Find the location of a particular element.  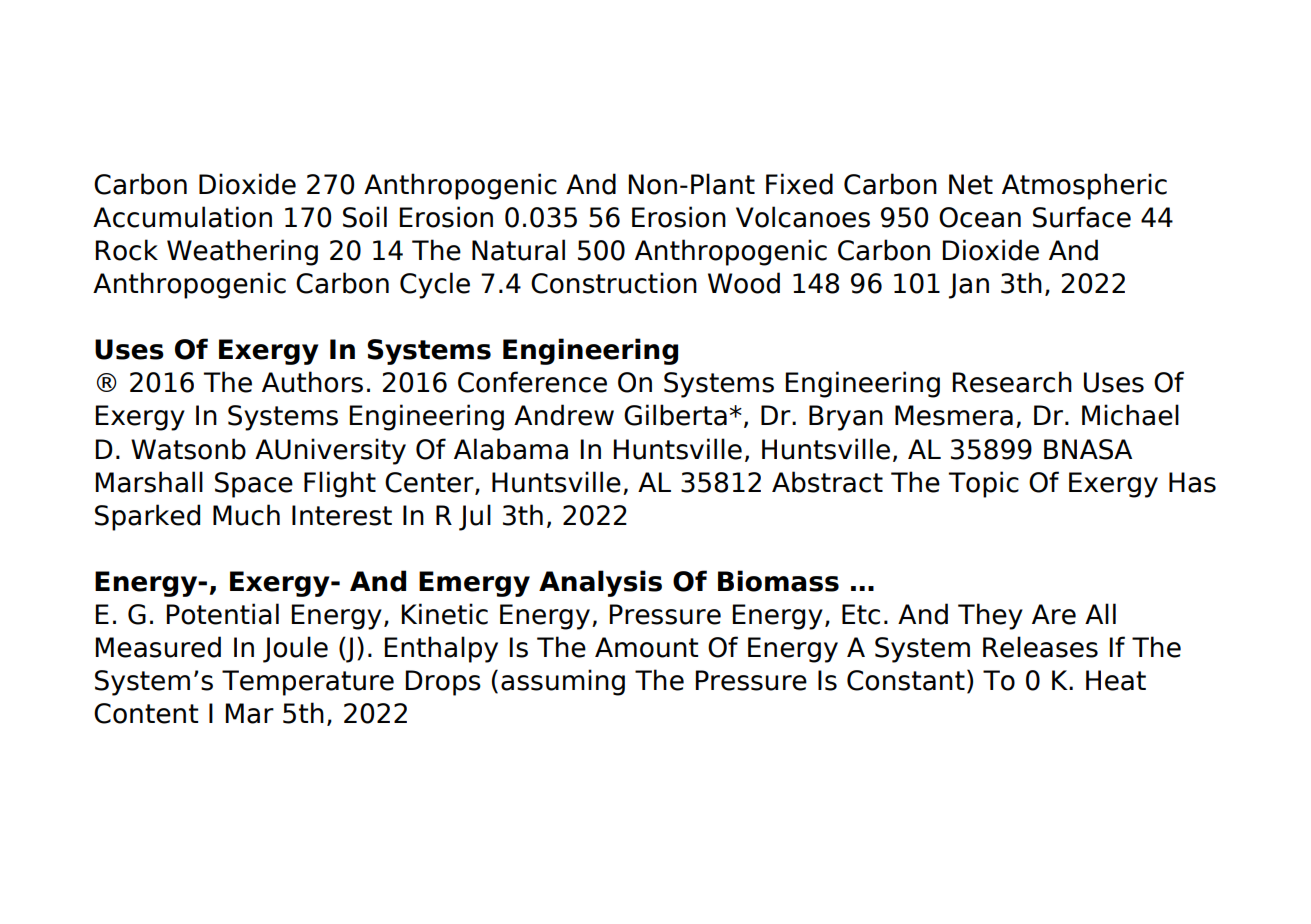

Much is located at coordinates (246, 515).
